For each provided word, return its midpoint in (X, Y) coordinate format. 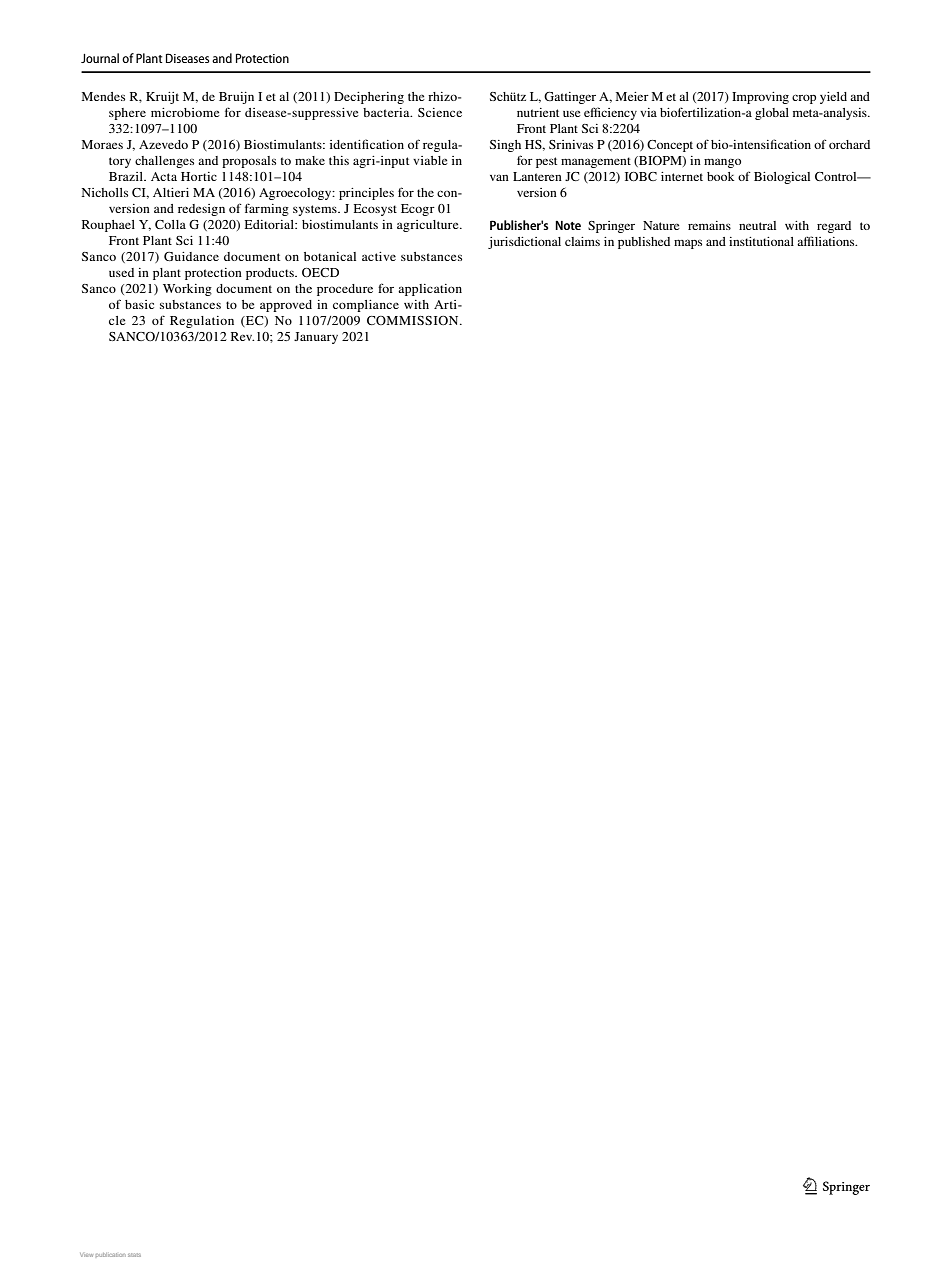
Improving (760, 98)
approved (286, 306)
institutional (761, 241)
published (644, 243)
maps (688, 244)
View (86, 1255)
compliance (366, 306)
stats (134, 1255)
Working (187, 290)
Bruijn (236, 98)
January (316, 338)
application (430, 290)
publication (111, 1255)
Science (440, 112)
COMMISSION (414, 320)
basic (139, 304)
